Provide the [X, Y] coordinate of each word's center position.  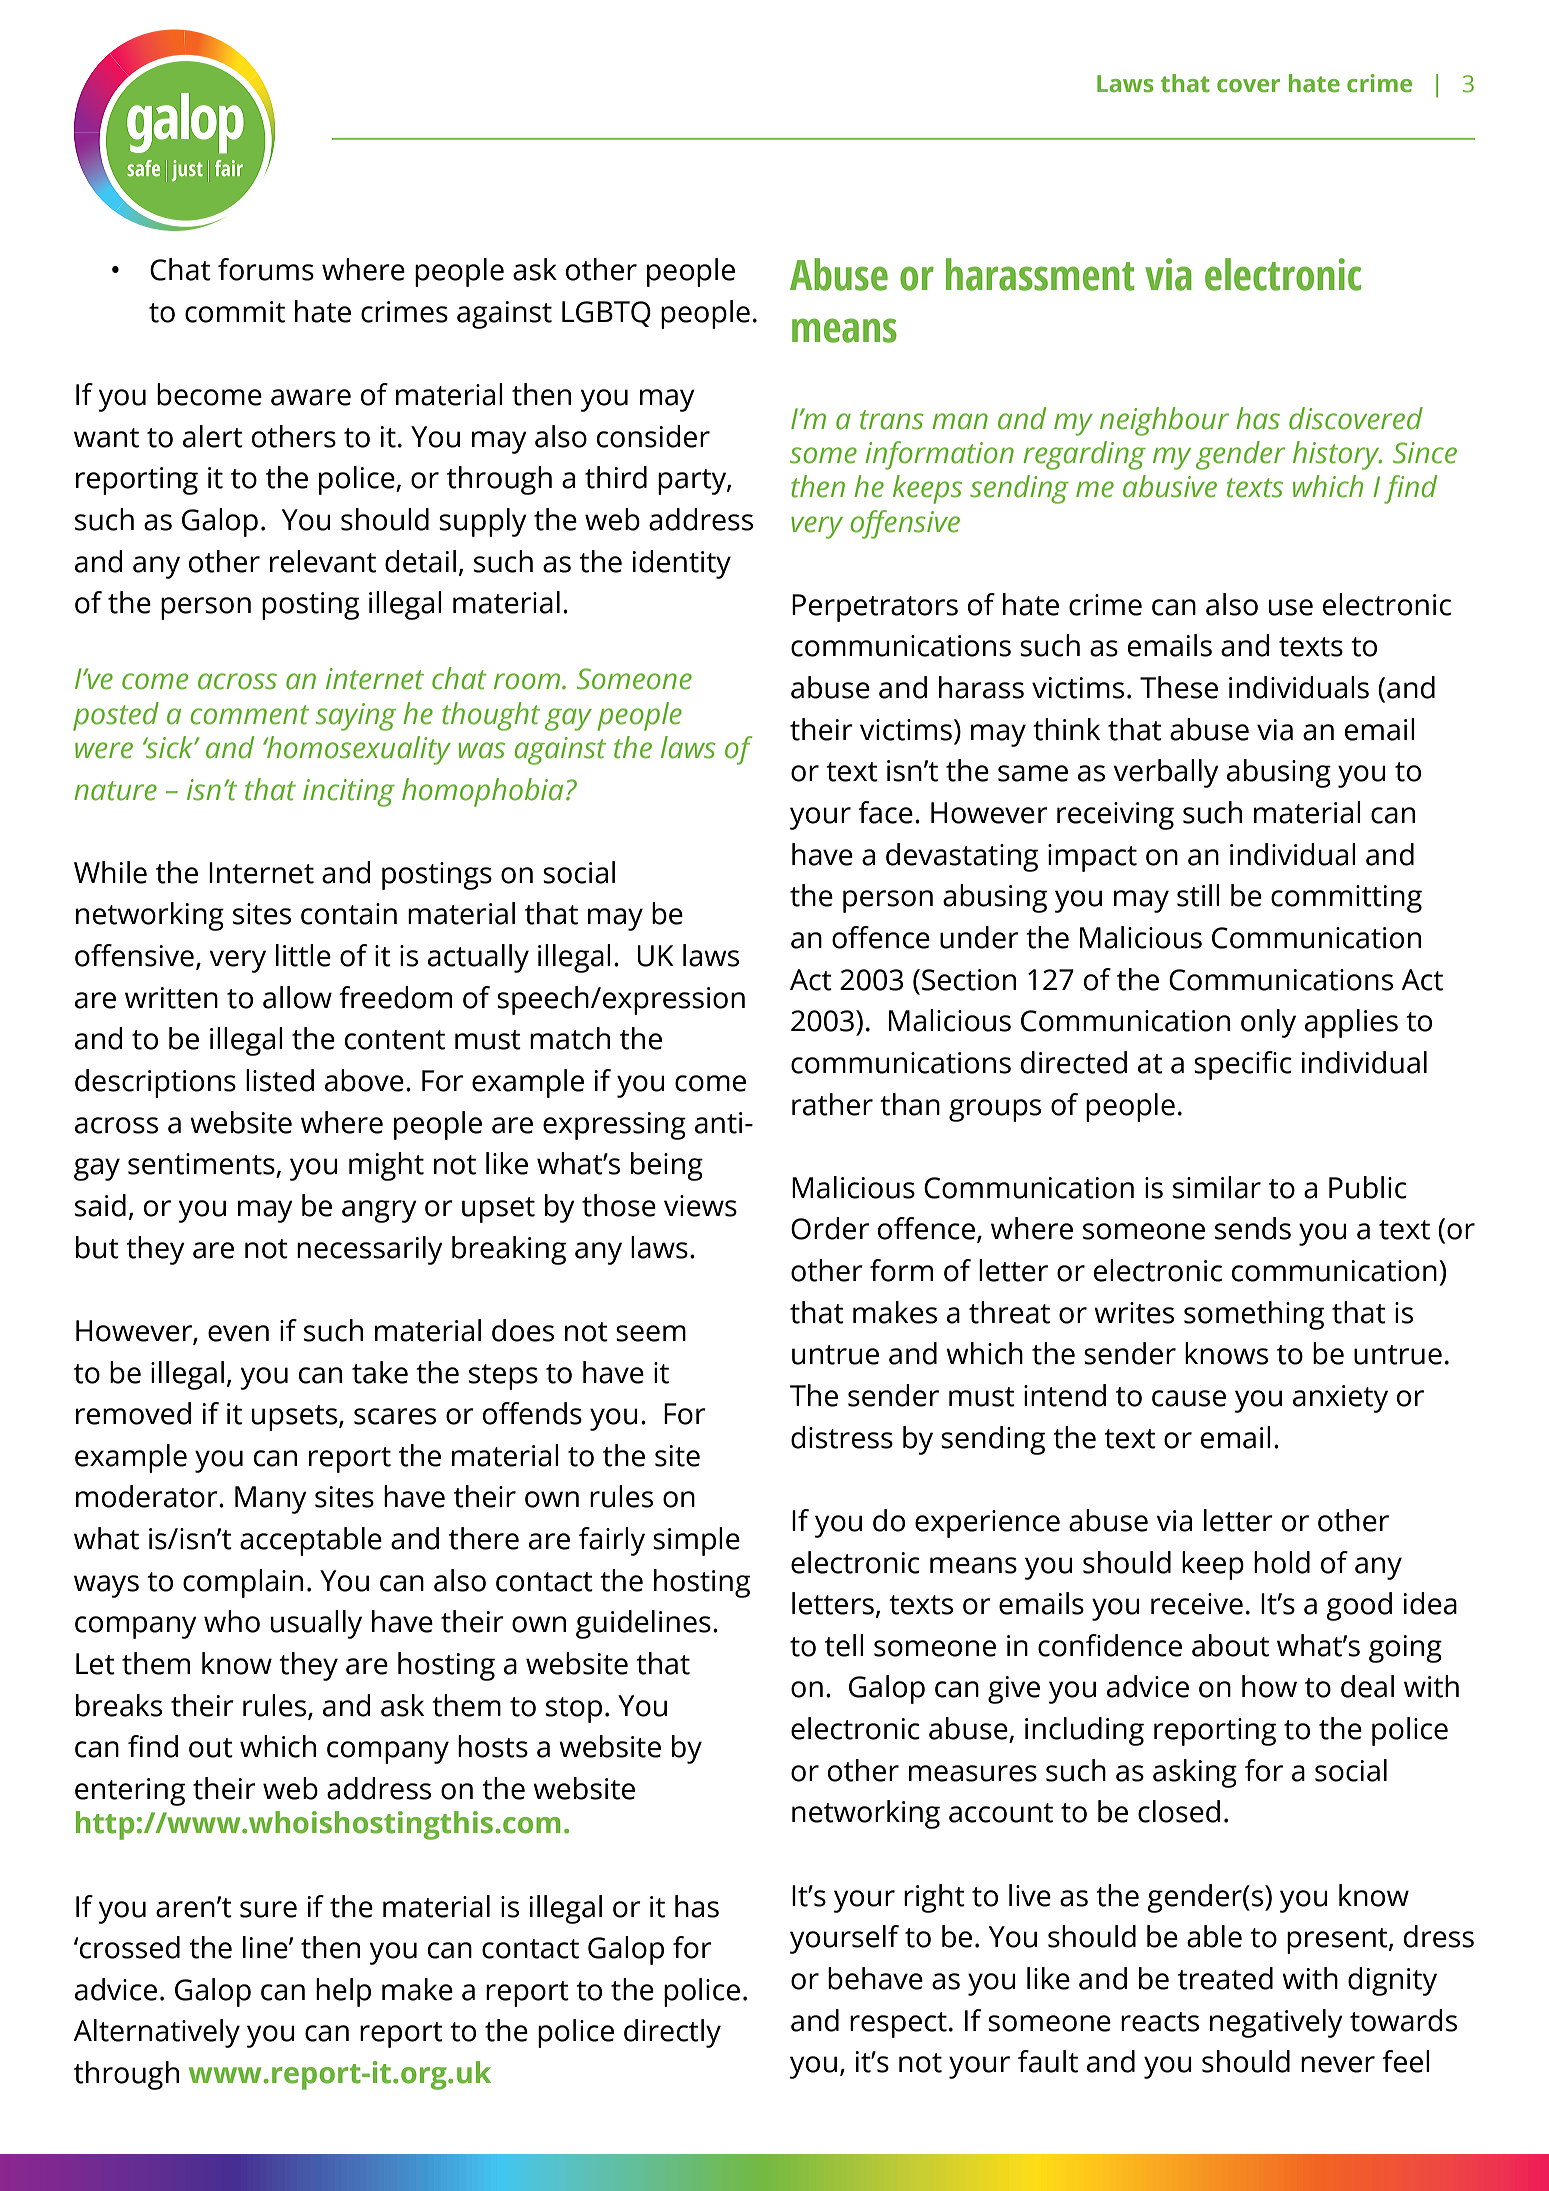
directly [672, 2033]
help [343, 1992]
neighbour [1164, 421]
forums [266, 269]
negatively [1276, 2023]
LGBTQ [606, 314]
